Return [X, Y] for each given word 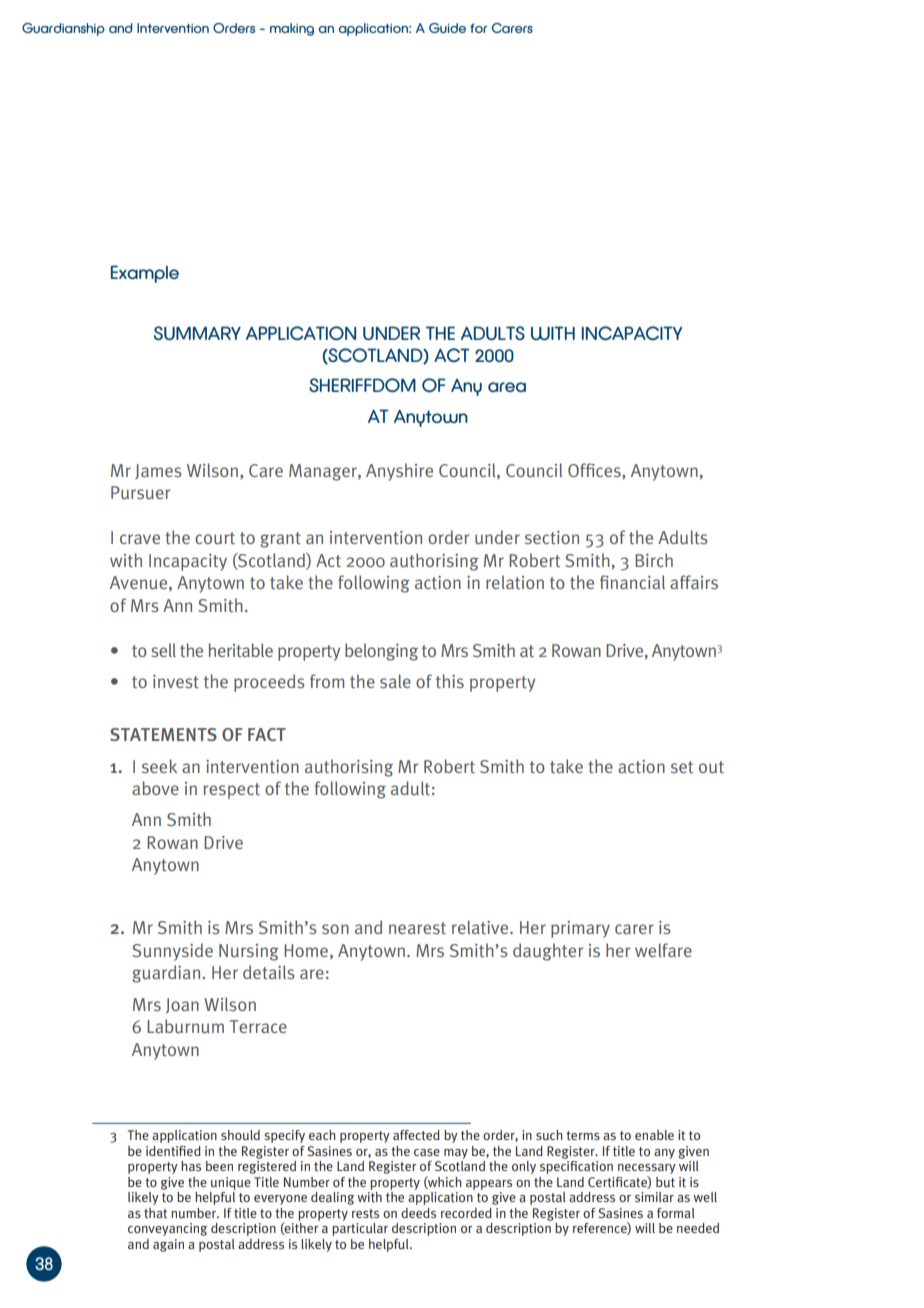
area [507, 387]
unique [231, 1183]
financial [632, 582]
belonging [381, 652]
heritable [241, 650]
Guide [447, 28]
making [292, 29]
